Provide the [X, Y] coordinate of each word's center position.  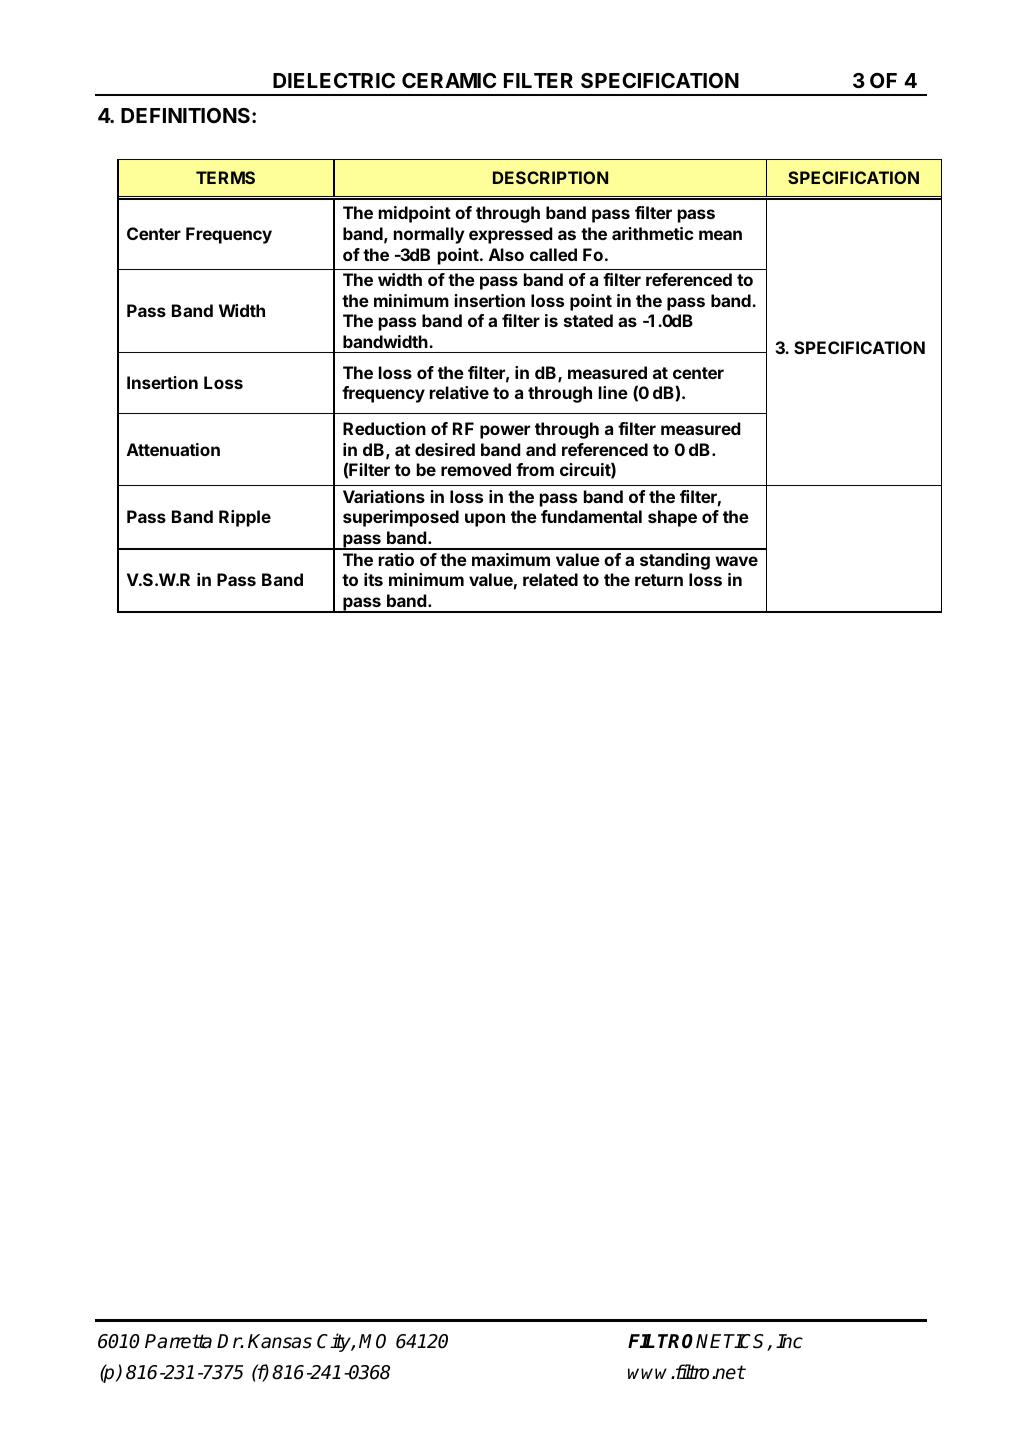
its [373, 579]
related [550, 579]
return [659, 580]
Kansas [280, 1341]
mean [720, 235]
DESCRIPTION [550, 177]
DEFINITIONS [187, 115]
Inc [789, 1341]
